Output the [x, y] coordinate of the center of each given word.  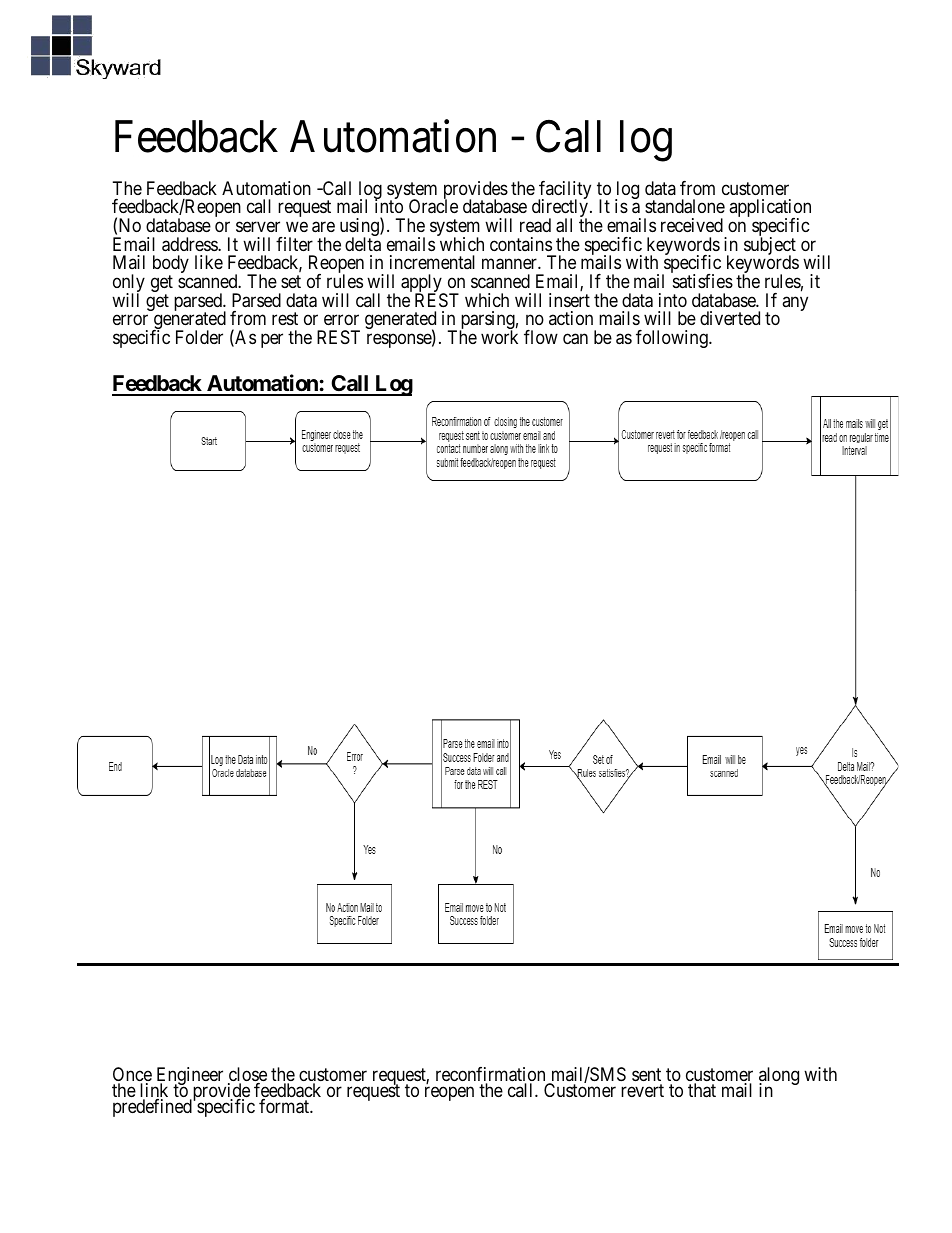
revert [642, 1090]
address [190, 244]
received [692, 225]
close [247, 1075]
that [702, 1090]
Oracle [433, 206]
